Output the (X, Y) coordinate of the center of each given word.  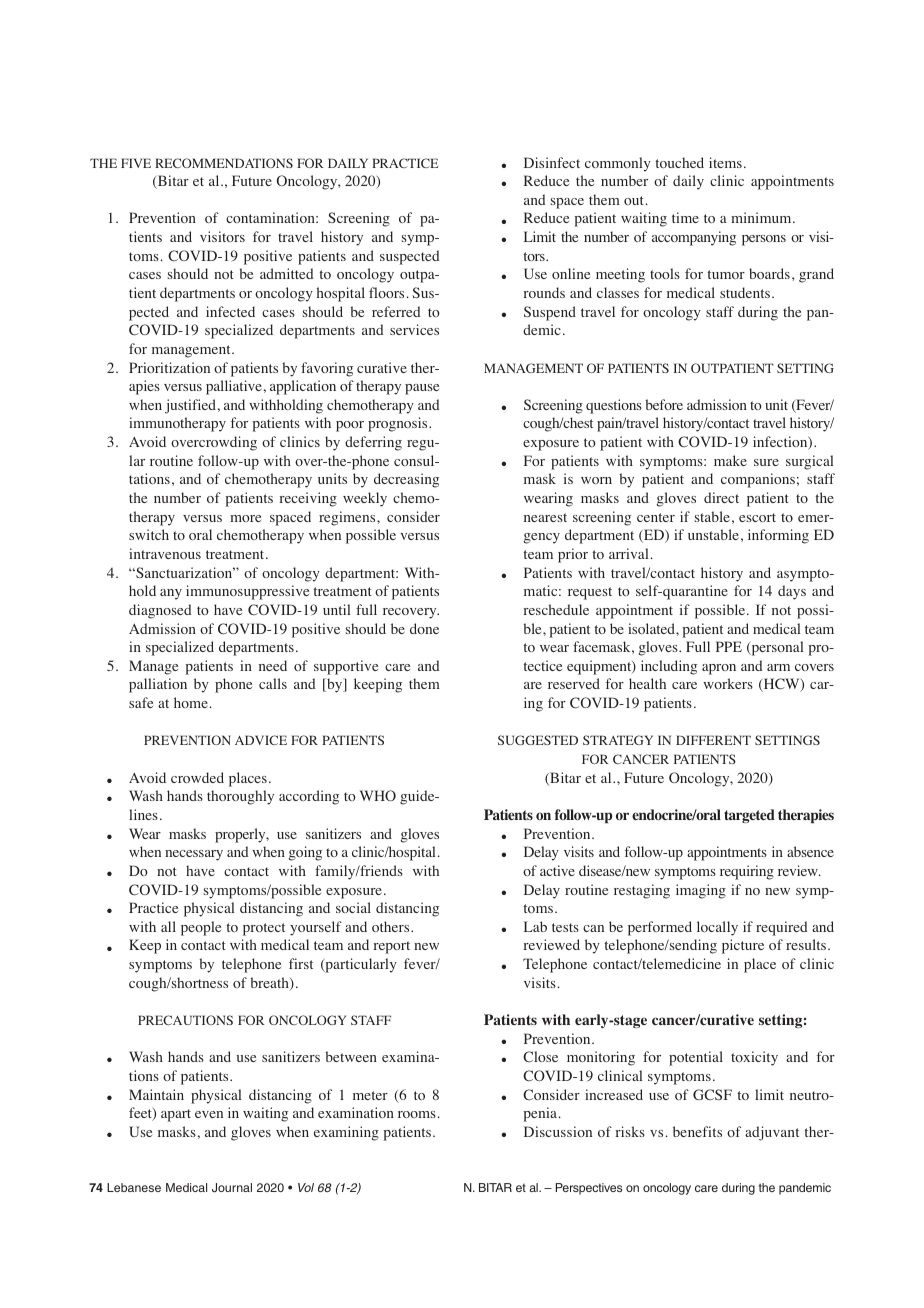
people (201, 928)
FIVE (136, 163)
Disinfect (552, 162)
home (191, 702)
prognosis (399, 424)
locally (717, 928)
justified (191, 406)
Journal (232, 1187)
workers (728, 683)
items (725, 162)
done (424, 628)
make (730, 460)
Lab (535, 926)
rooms (417, 1114)
